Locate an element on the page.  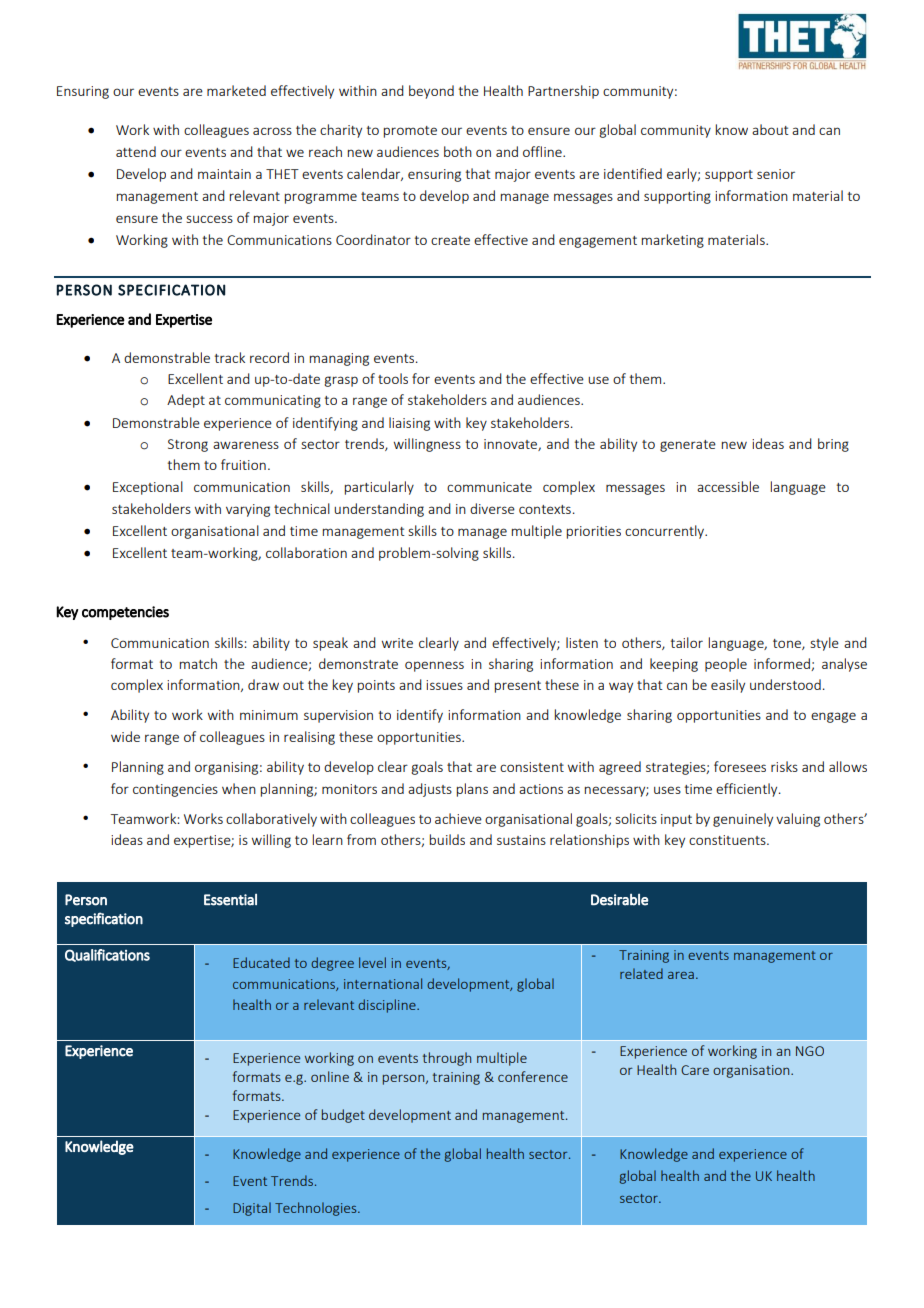
builds is located at coordinates (447, 839).
